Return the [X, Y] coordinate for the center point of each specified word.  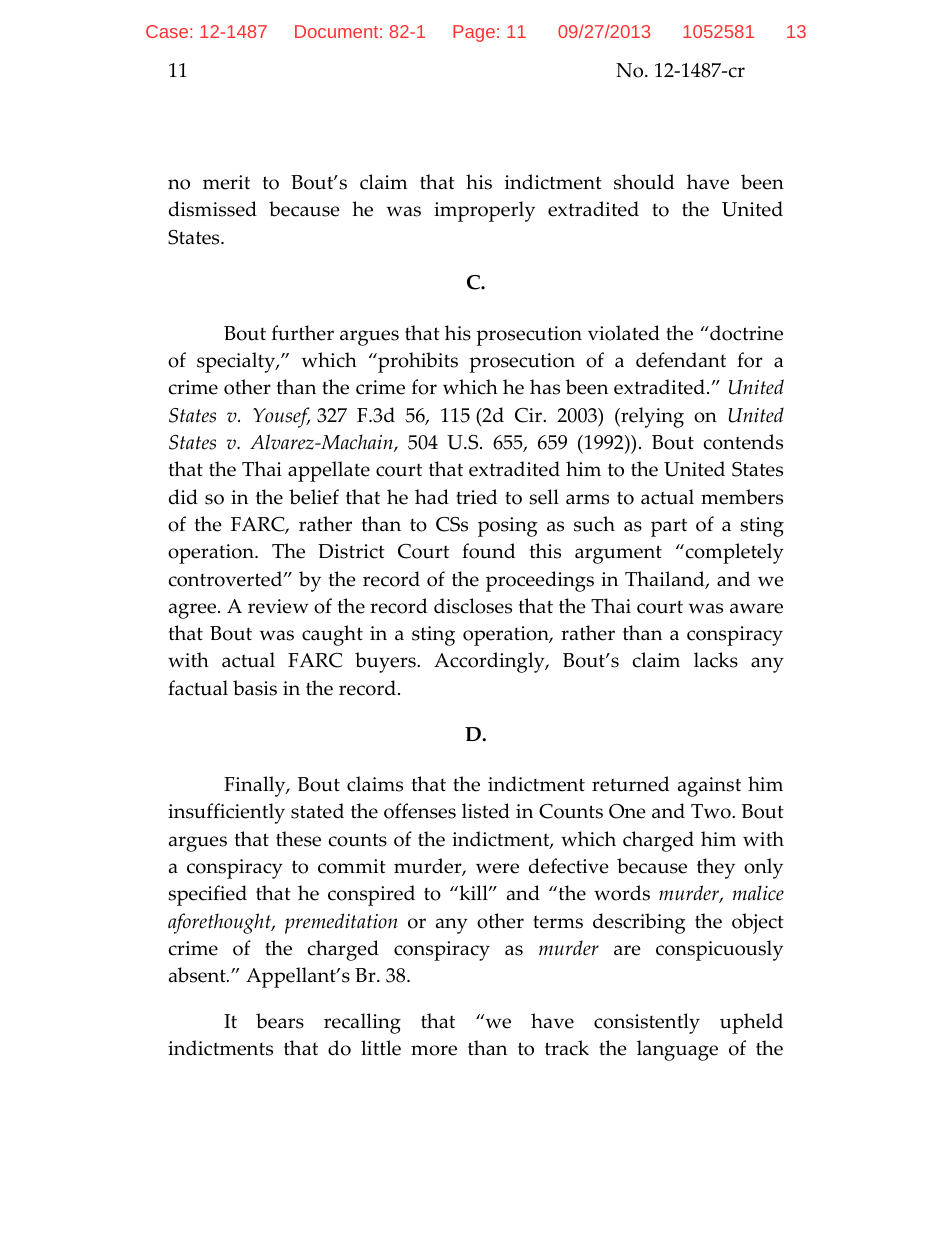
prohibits [417, 362]
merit [226, 182]
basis [255, 688]
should [644, 182]
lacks [716, 660]
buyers [386, 662]
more [434, 1050]
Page [474, 33]
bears [280, 1021]
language [677, 1050]
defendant [681, 360]
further [303, 333]
